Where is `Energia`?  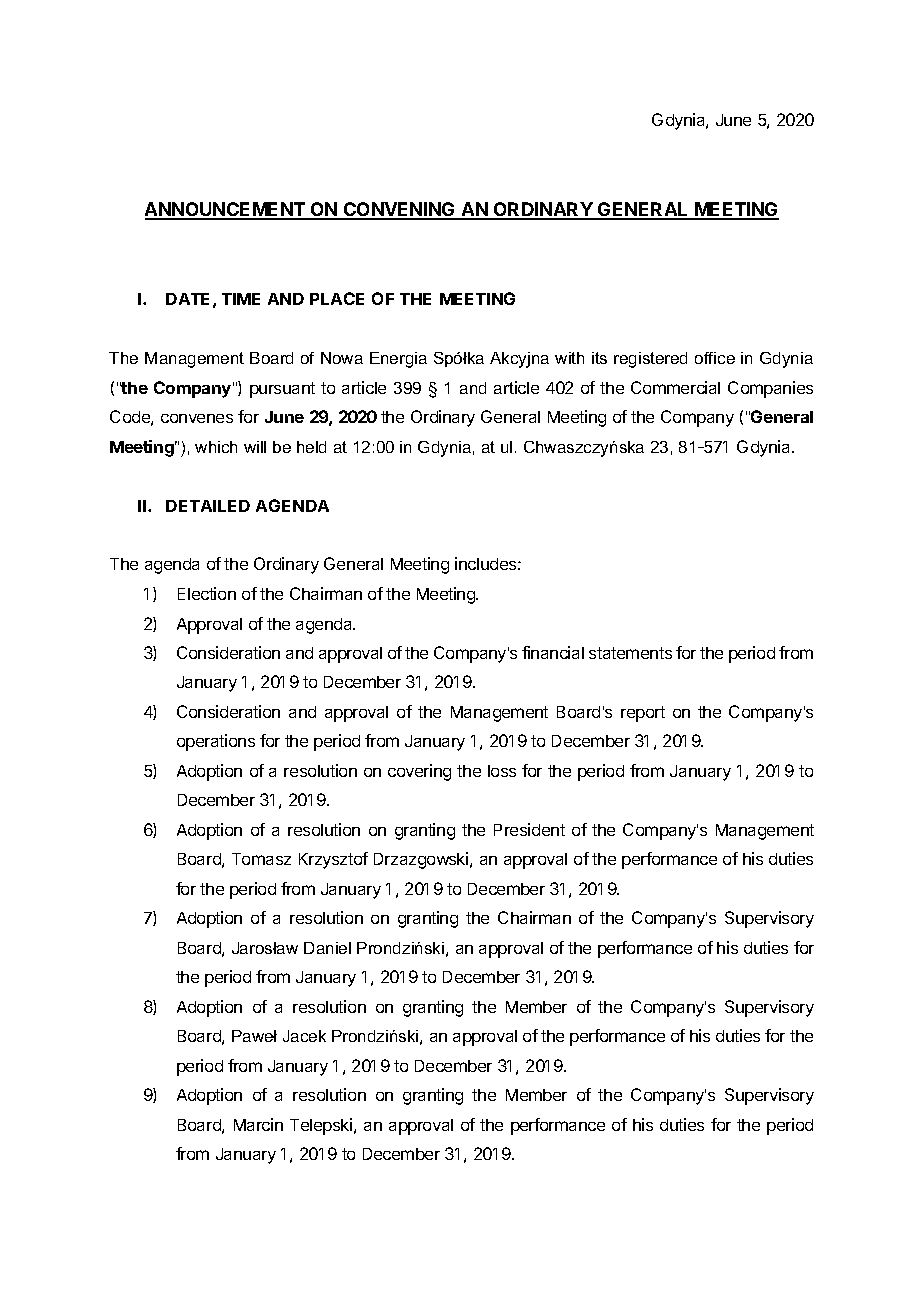
Energia is located at coordinates (398, 360).
